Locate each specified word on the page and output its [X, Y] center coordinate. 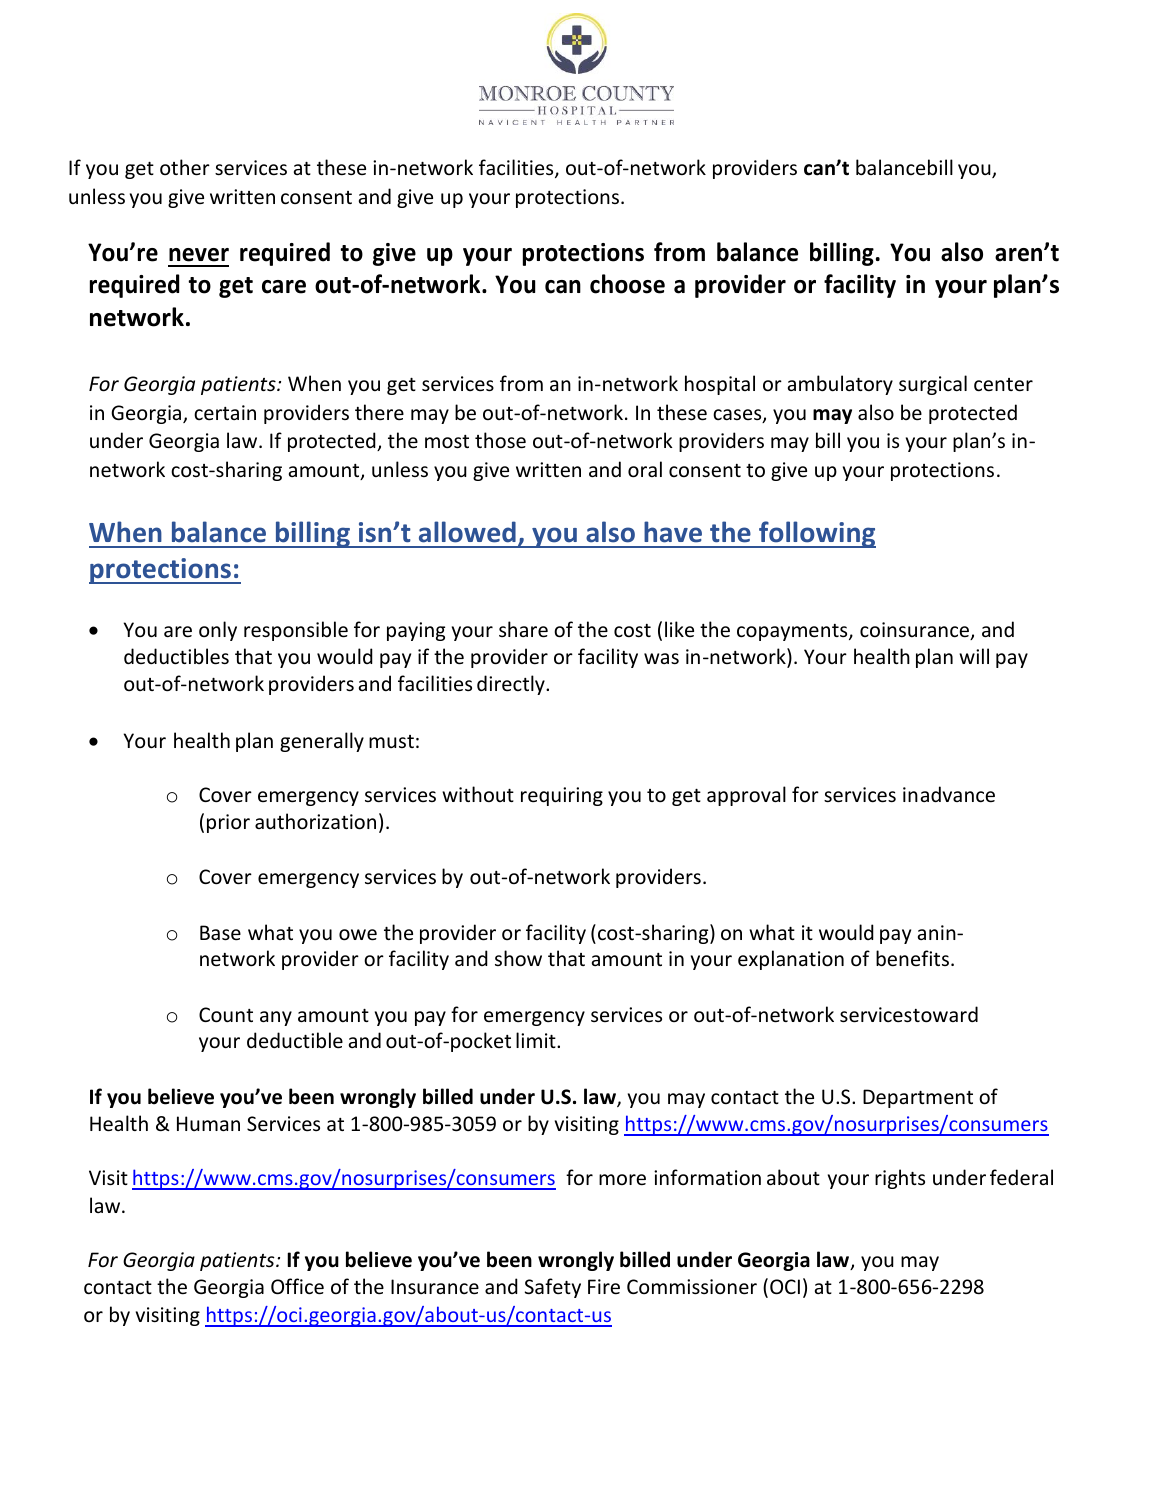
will [974, 656]
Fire [604, 1287]
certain [225, 413]
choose [627, 284]
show [518, 958]
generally [322, 742]
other [185, 167]
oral [645, 469]
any [276, 1018]
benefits [912, 958]
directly [512, 685]
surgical [933, 385]
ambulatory [840, 385]
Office [297, 1286]
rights [900, 1179]
